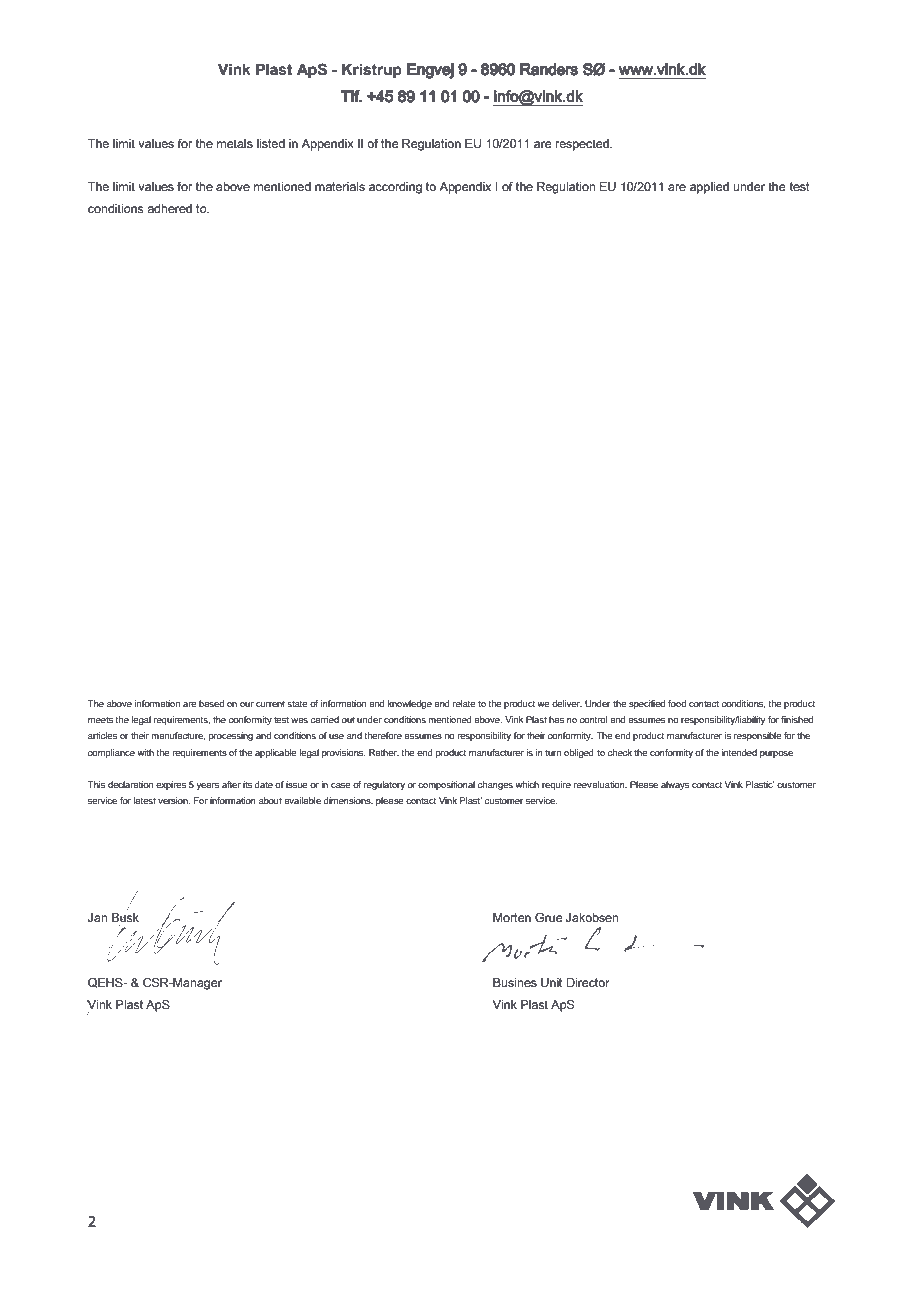 Image resolution: width=924 pixels, height=1308 pixels. What do you see at coordinates (395, 188) in the image?
I see `according` at bounding box center [395, 188].
